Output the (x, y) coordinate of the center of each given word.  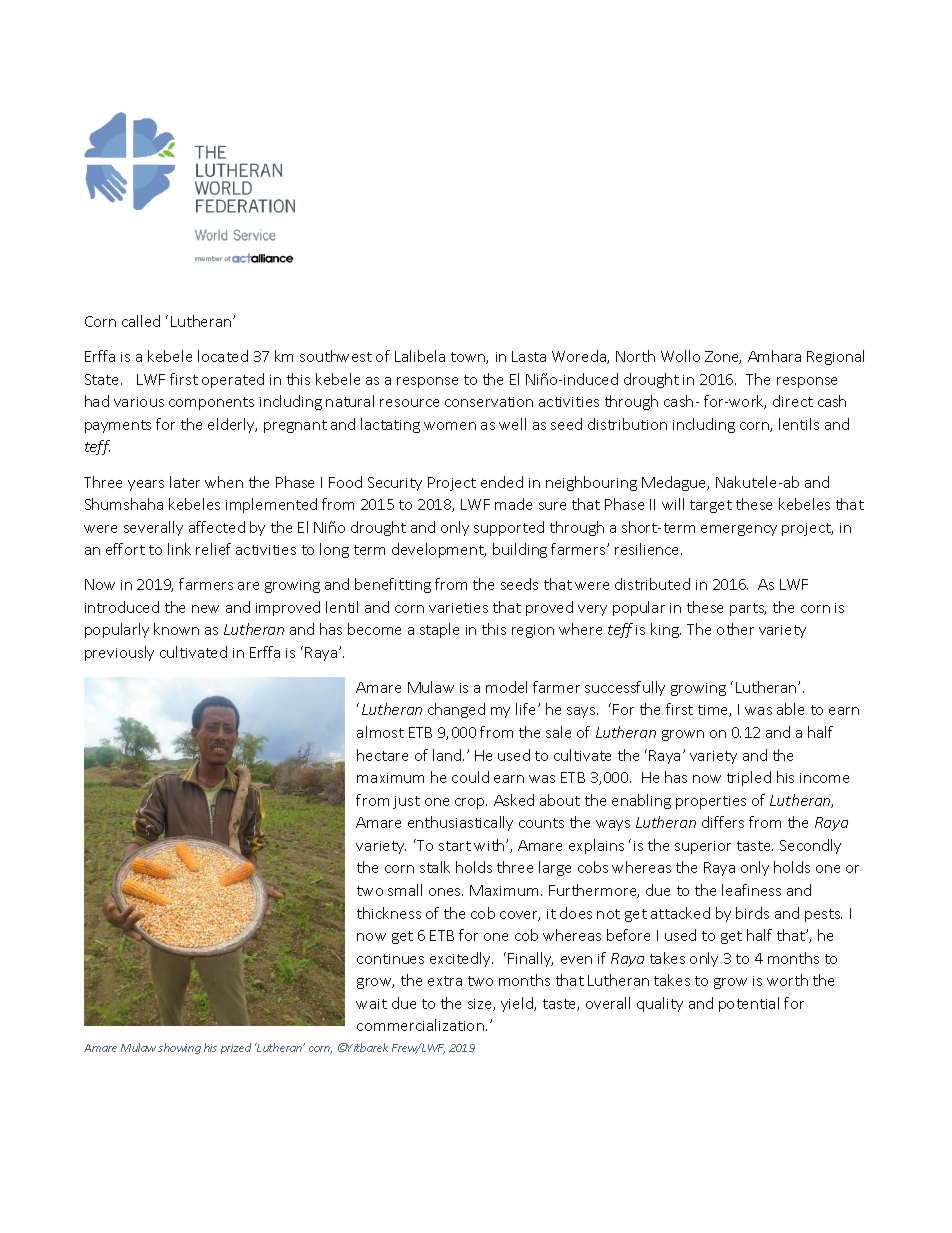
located (223, 356)
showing (179, 1048)
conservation (489, 402)
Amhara (774, 356)
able (790, 709)
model (506, 687)
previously (119, 653)
